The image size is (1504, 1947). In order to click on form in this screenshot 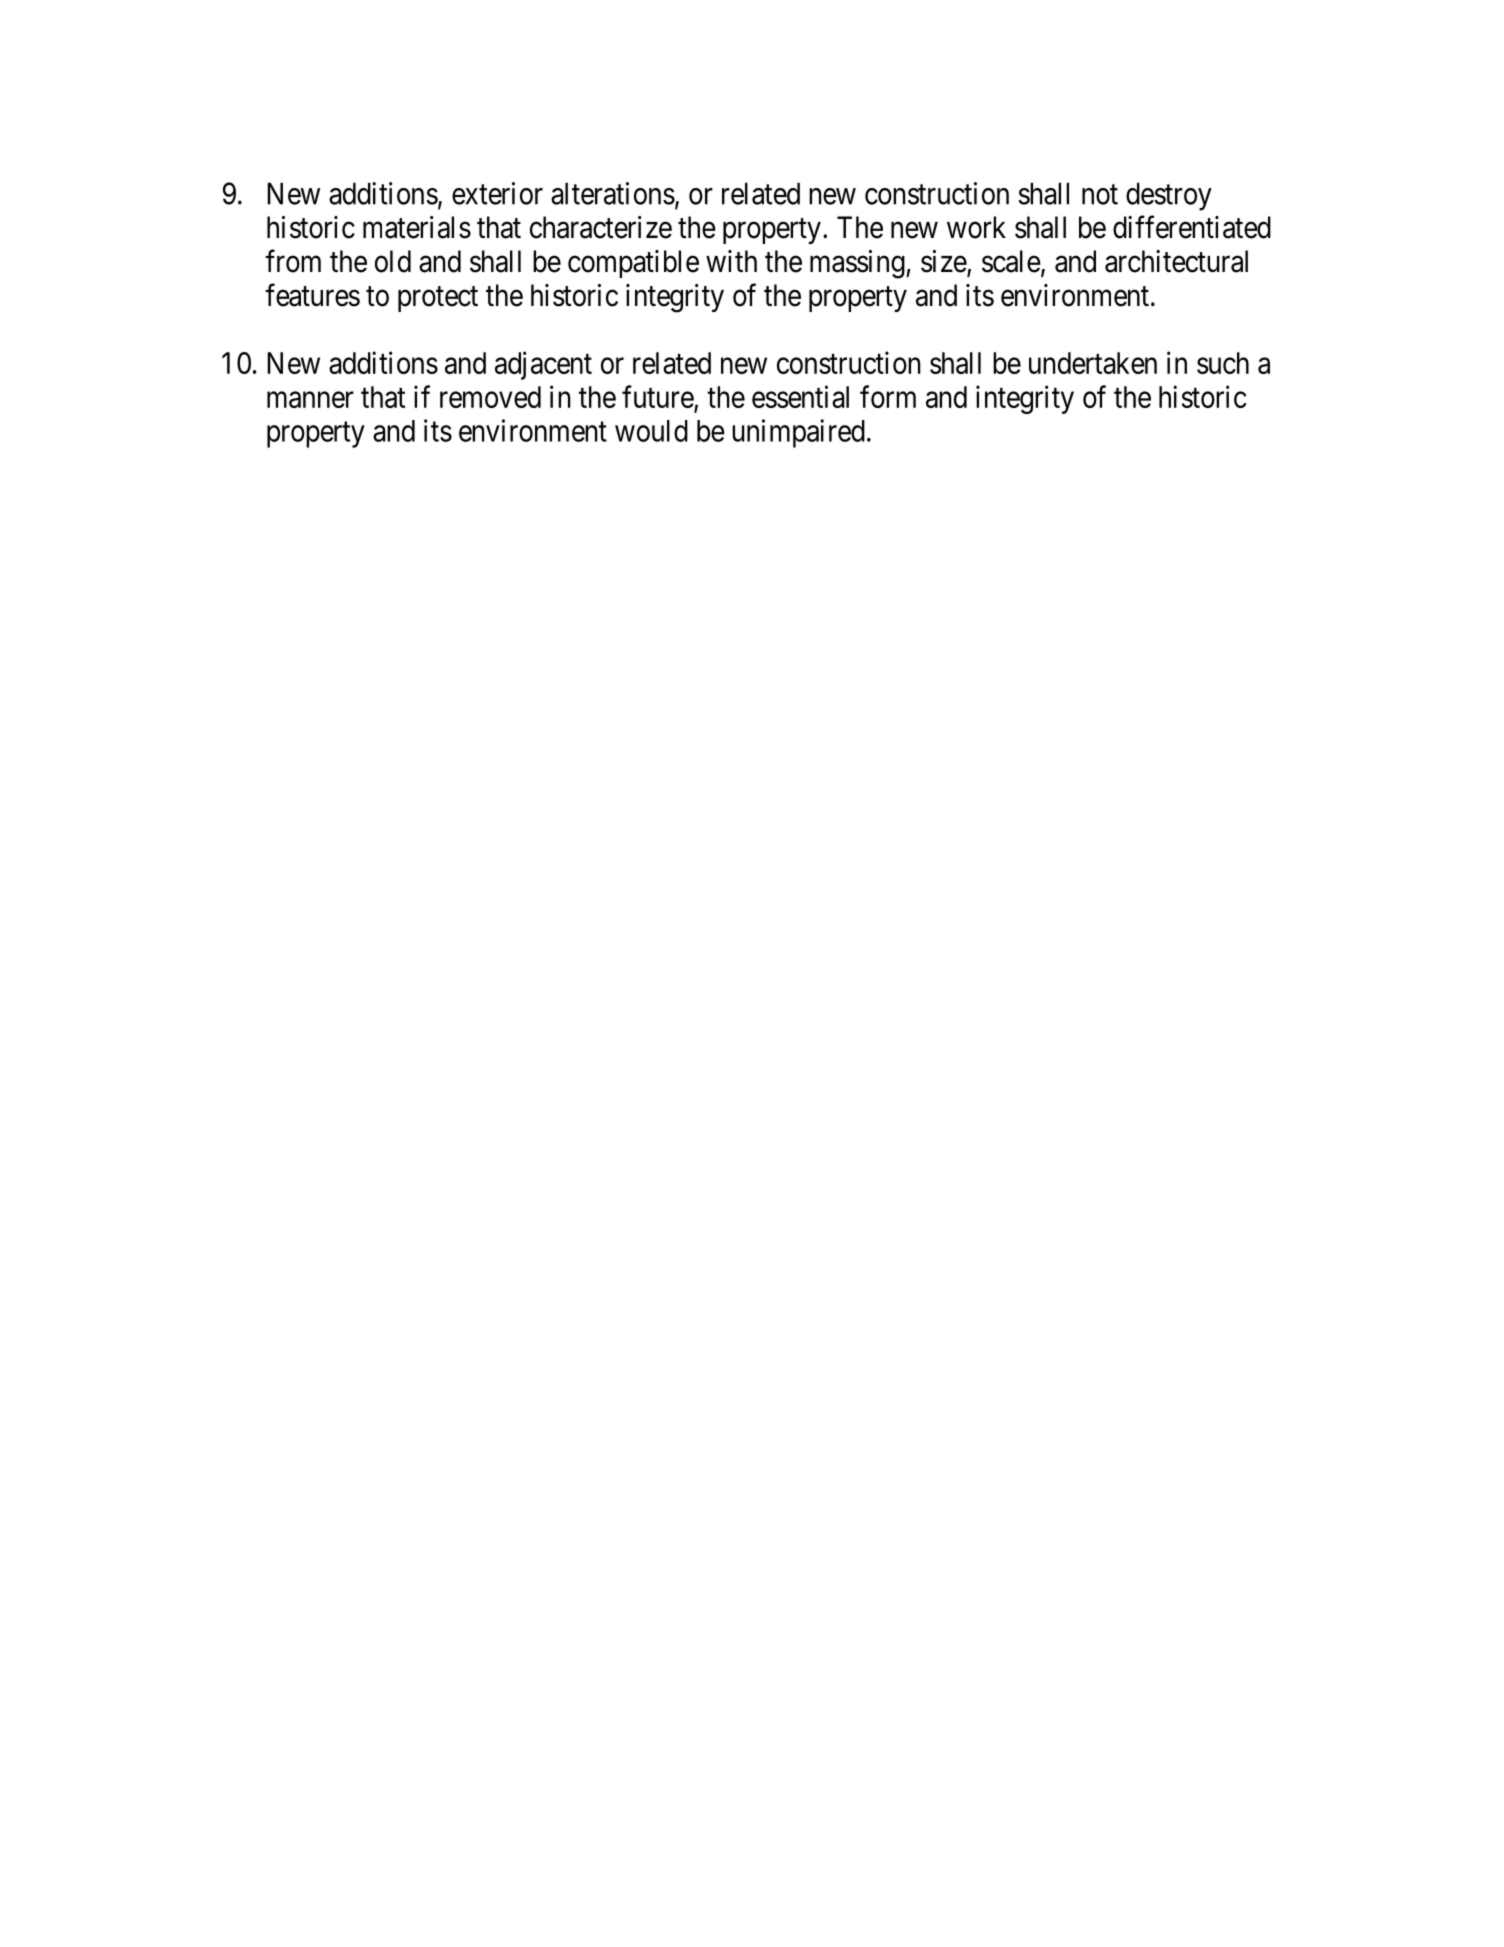, I will do `click(888, 396)`.
